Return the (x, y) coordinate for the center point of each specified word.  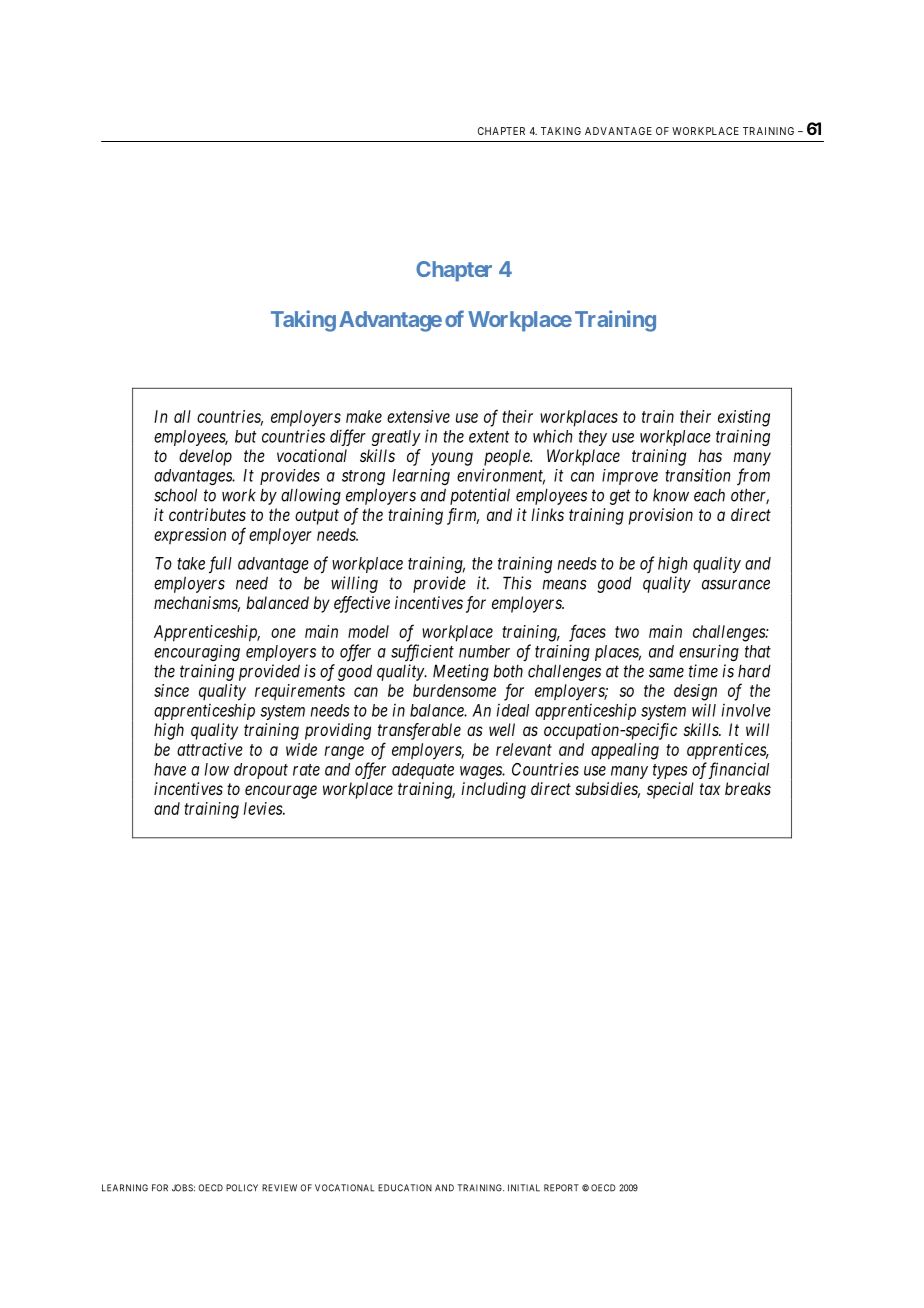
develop (205, 457)
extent (489, 437)
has (710, 455)
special (670, 790)
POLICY (242, 1188)
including (493, 790)
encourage (281, 792)
